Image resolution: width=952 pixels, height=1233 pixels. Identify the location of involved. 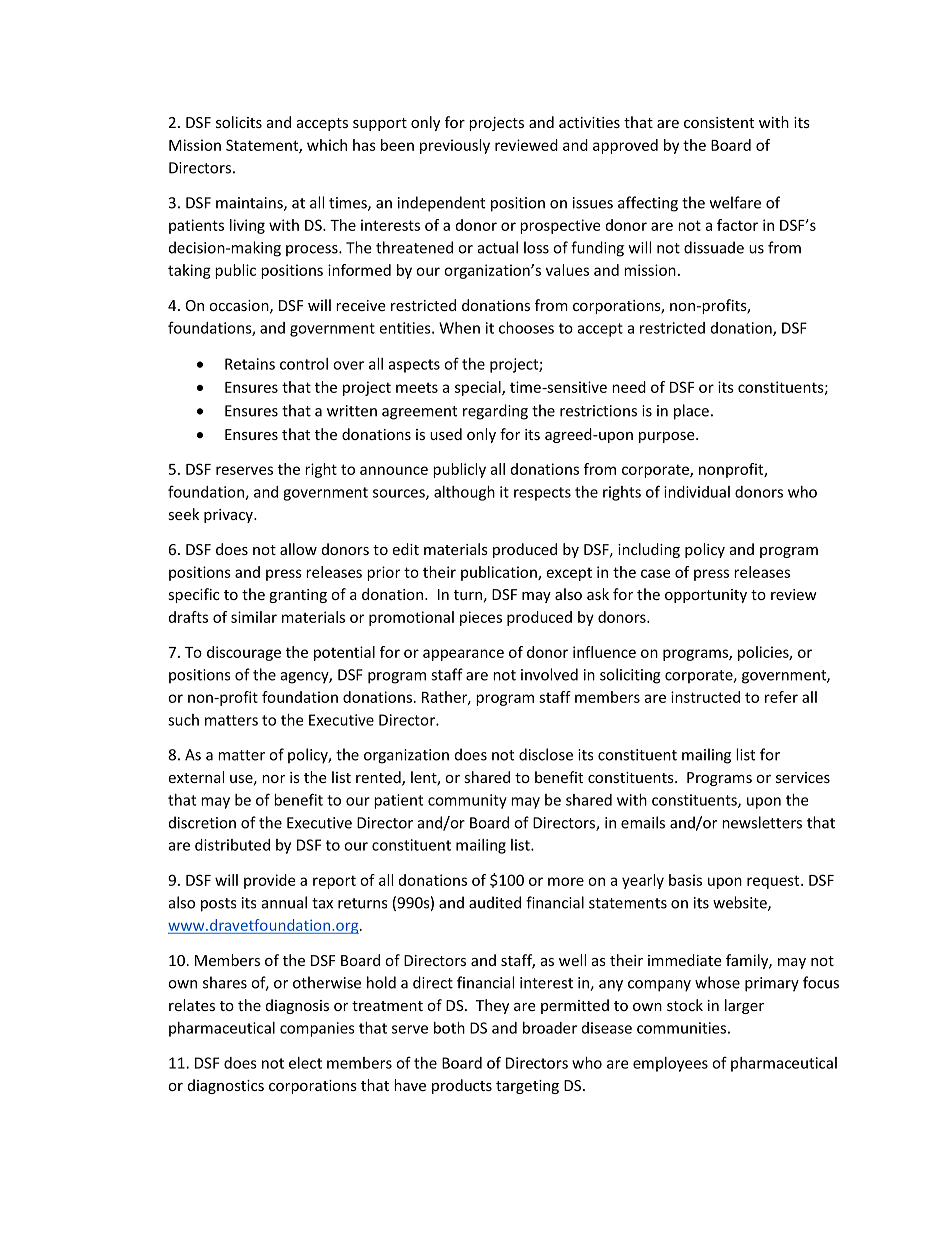
(549, 674).
